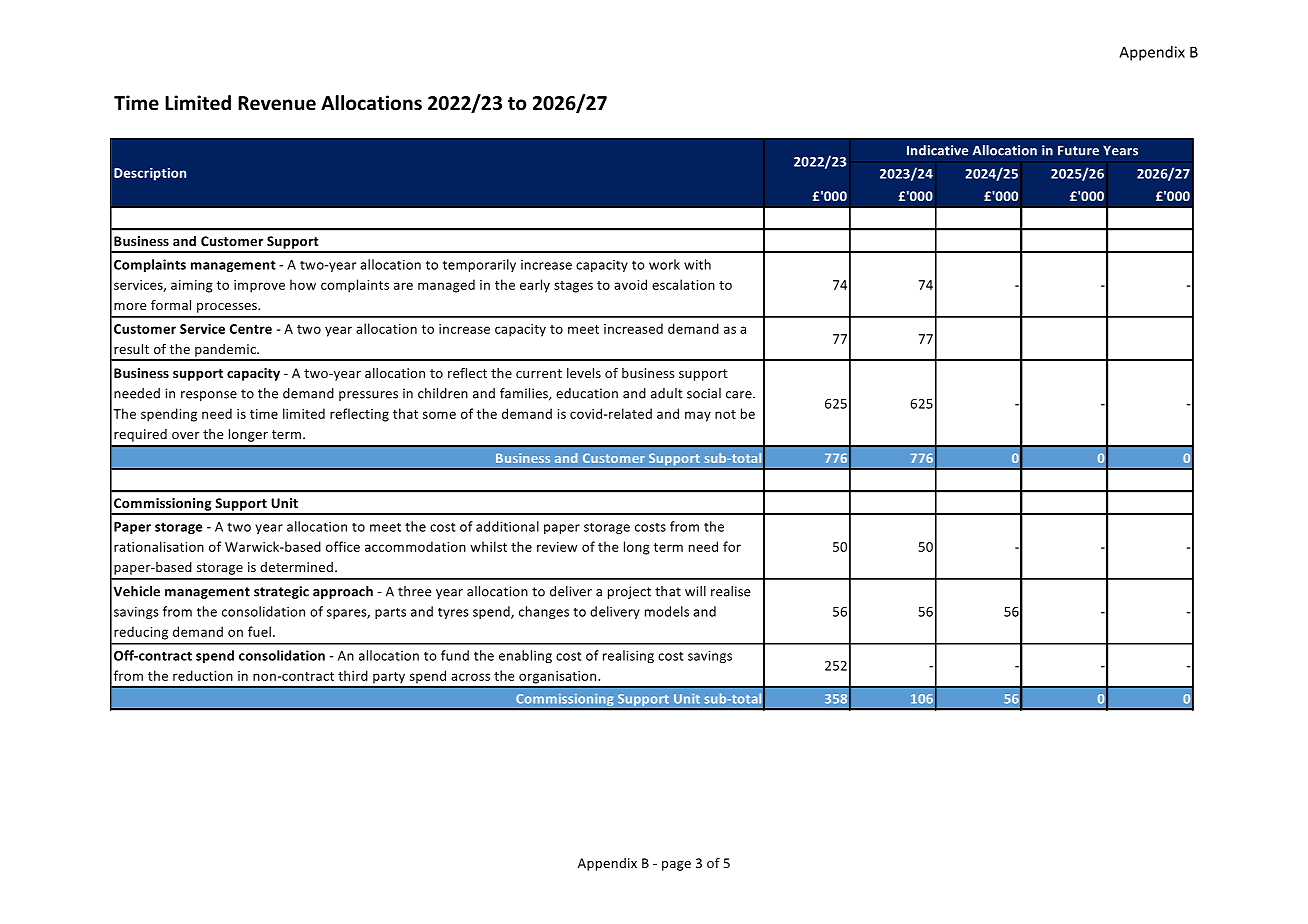 The width and height of the page is (1308, 924). I want to click on Future, so click(1078, 150).
